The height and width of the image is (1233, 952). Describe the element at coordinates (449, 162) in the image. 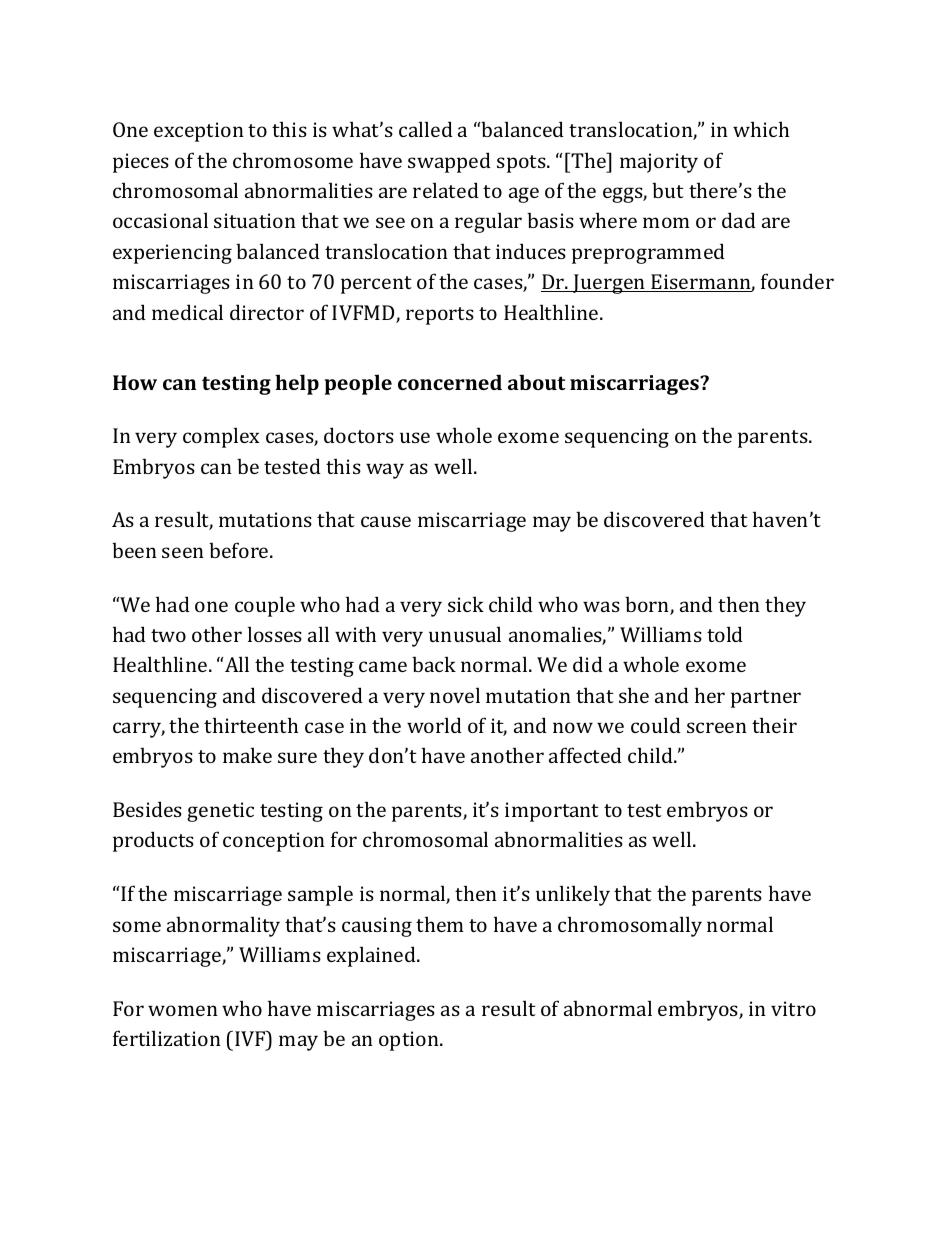

I see `swapped` at that location.
